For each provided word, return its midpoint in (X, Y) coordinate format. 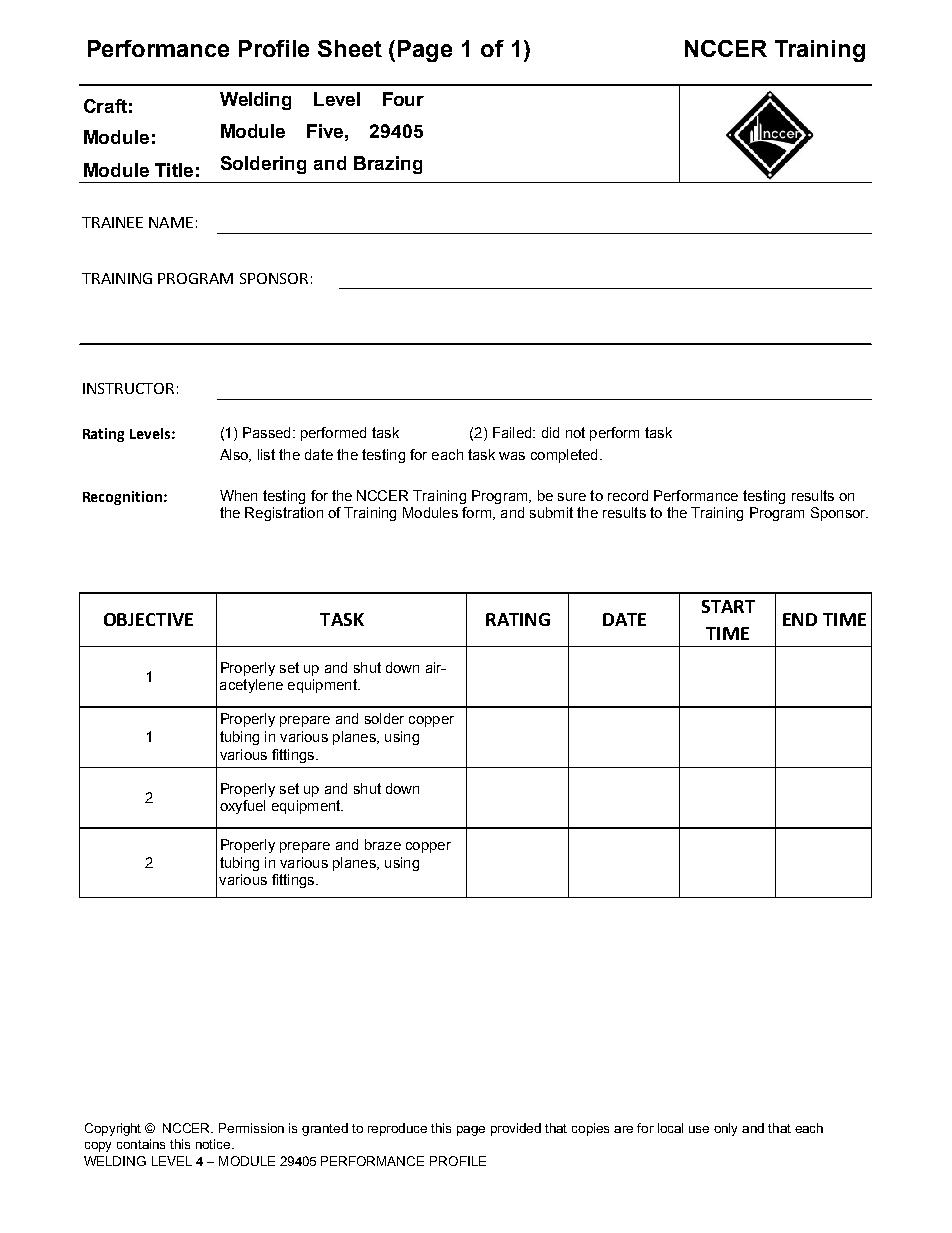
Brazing (388, 165)
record (628, 495)
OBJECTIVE (148, 619)
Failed (513, 432)
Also (235, 455)
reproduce (397, 1129)
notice (214, 1144)
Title (174, 170)
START (728, 606)
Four (403, 99)
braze (383, 844)
